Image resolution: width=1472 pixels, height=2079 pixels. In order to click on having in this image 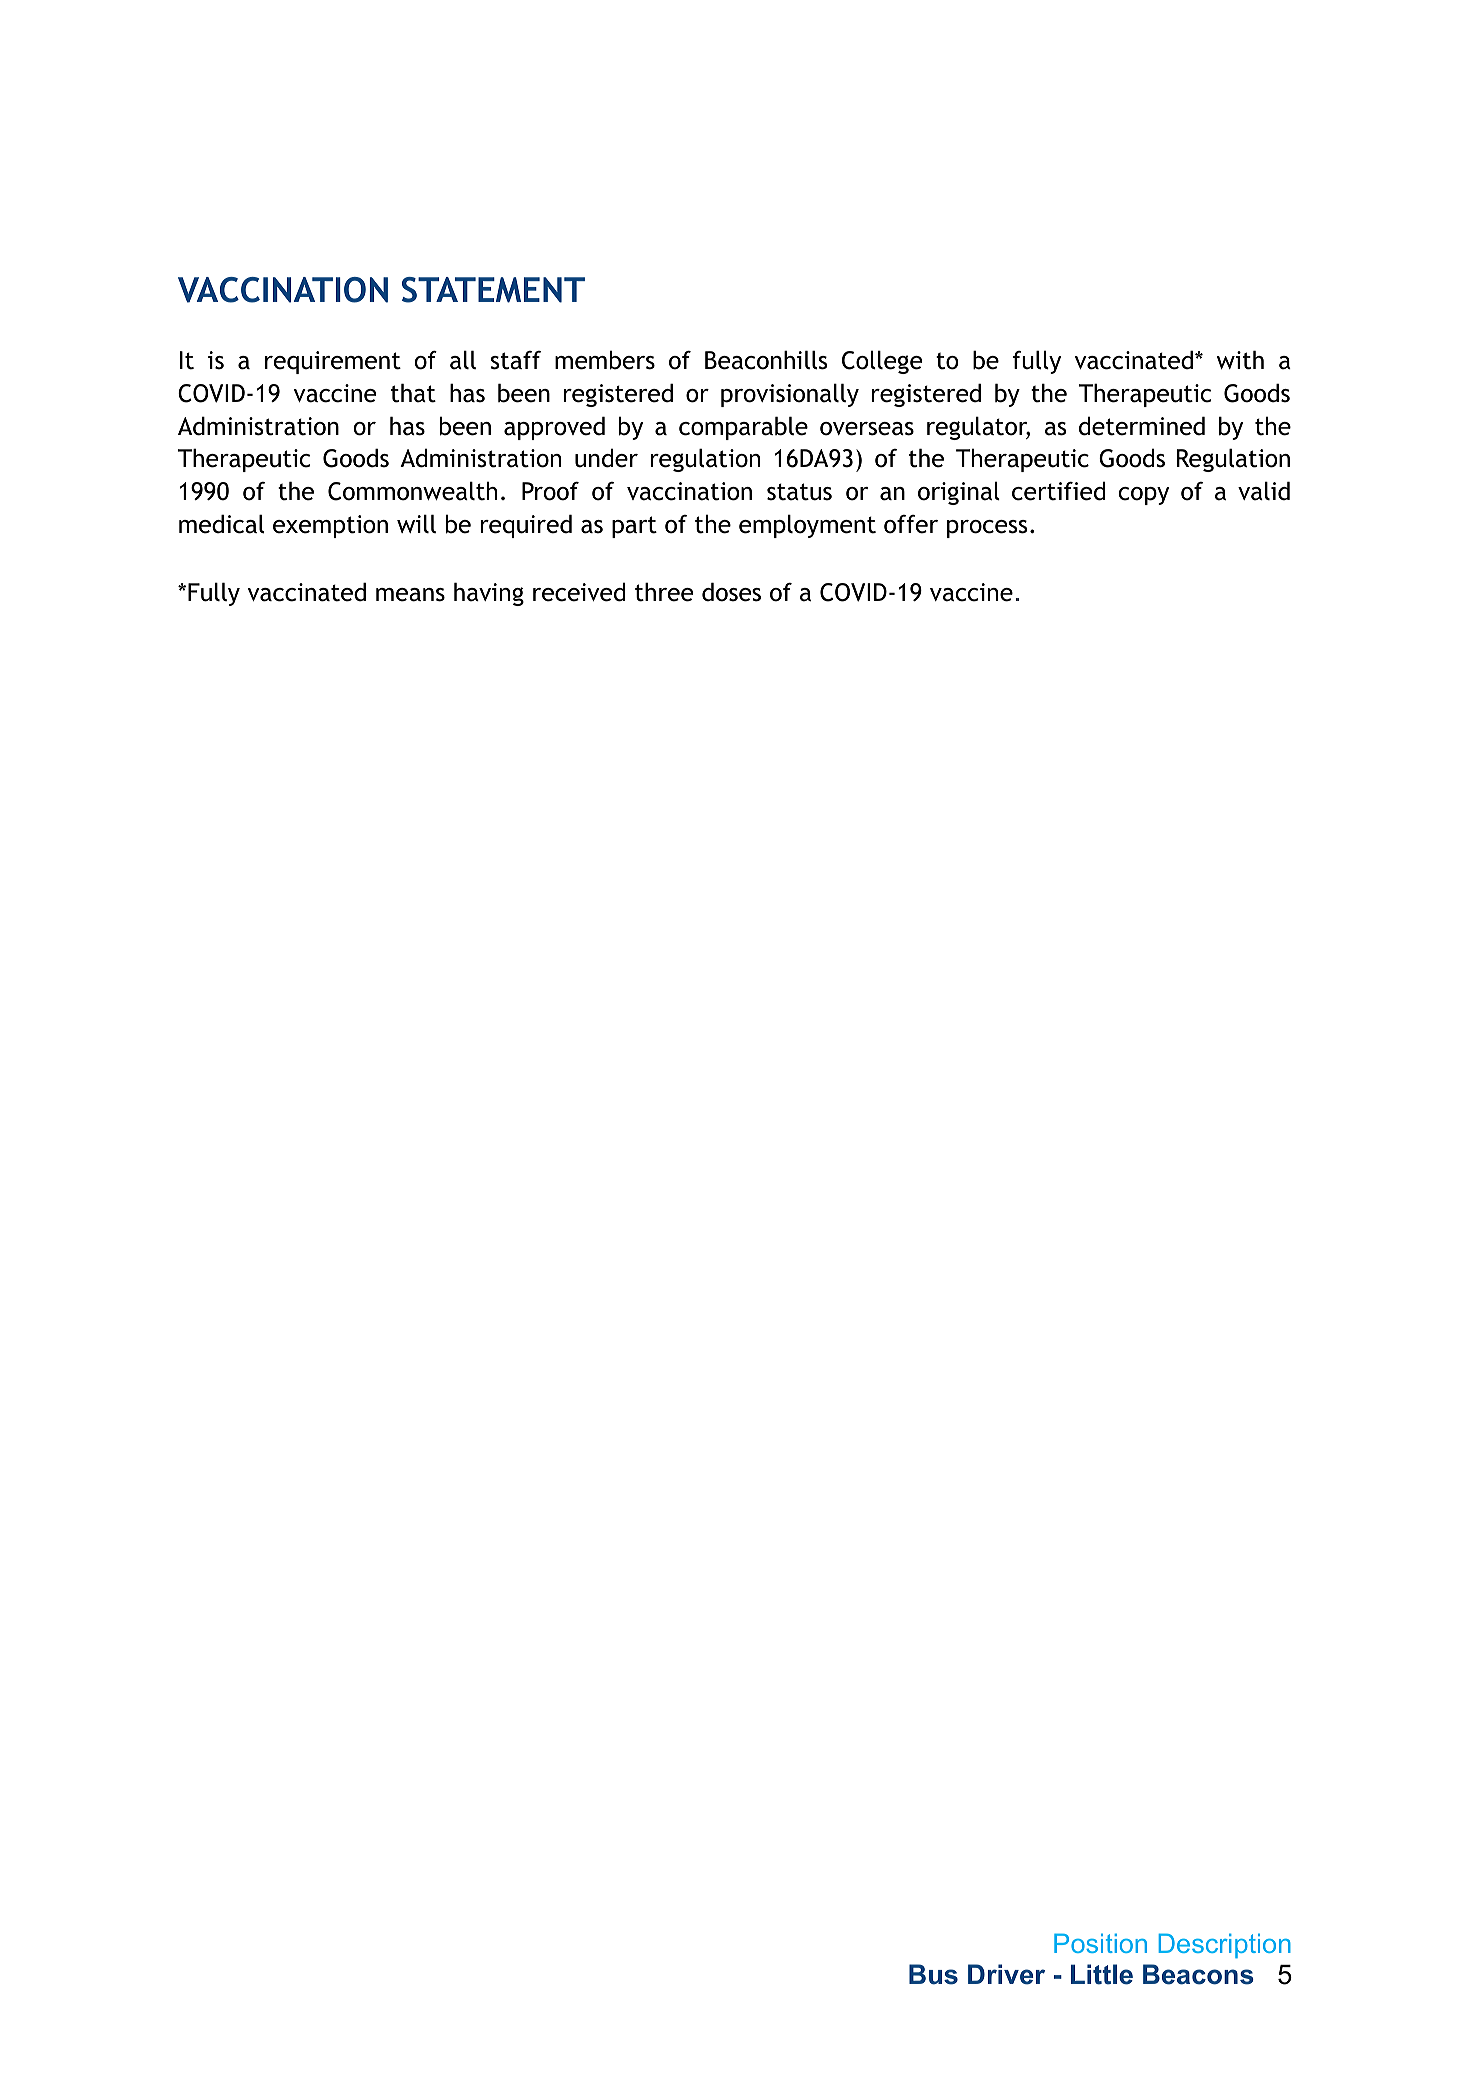, I will do `click(489, 594)`.
